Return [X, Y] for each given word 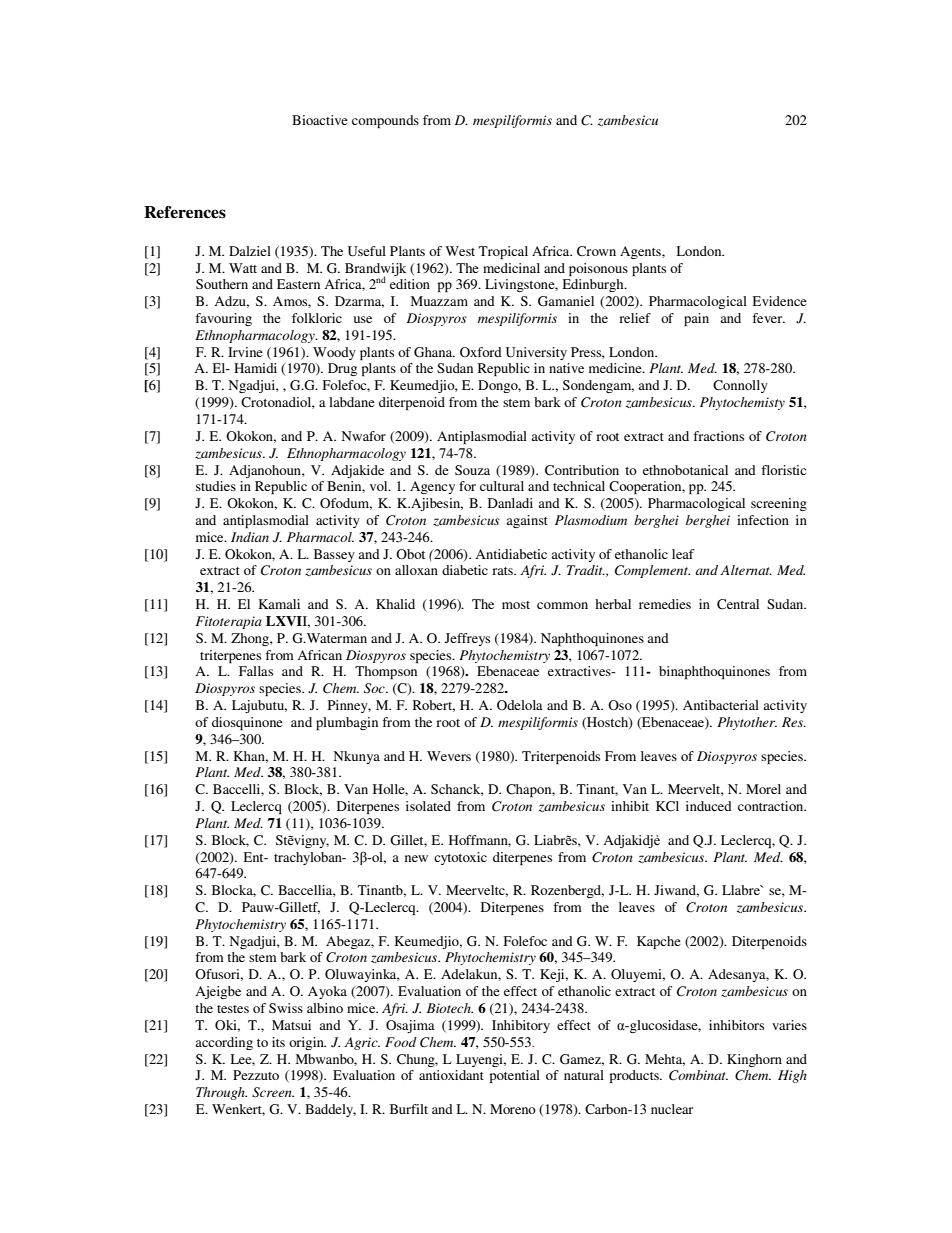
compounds [385, 121]
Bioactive [320, 120]
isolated [428, 806]
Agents [641, 252]
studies [216, 486]
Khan [250, 757]
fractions [718, 436]
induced [709, 806]
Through [221, 1093]
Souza [472, 470]
